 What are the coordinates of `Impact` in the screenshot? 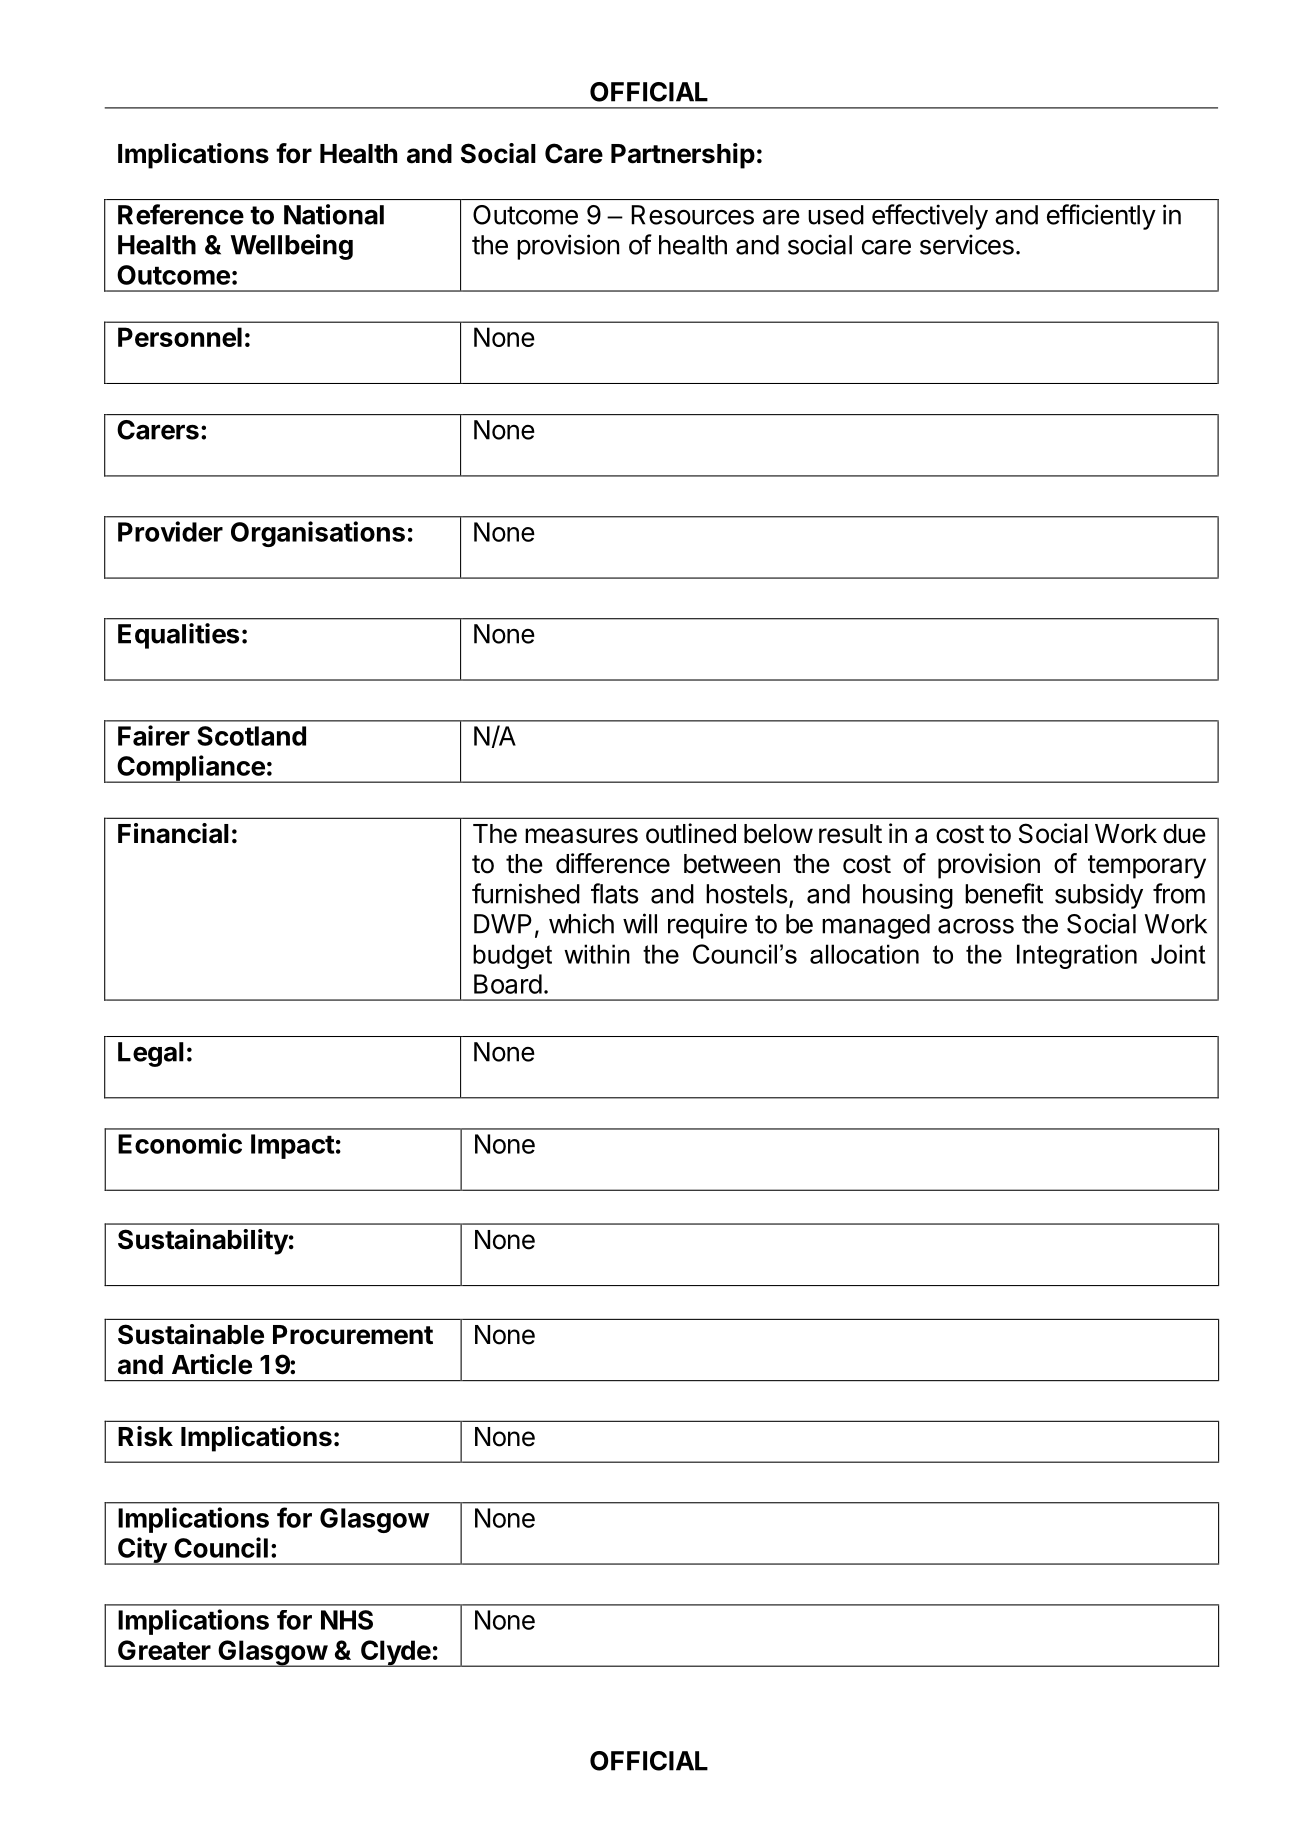 It's located at (293, 1146).
